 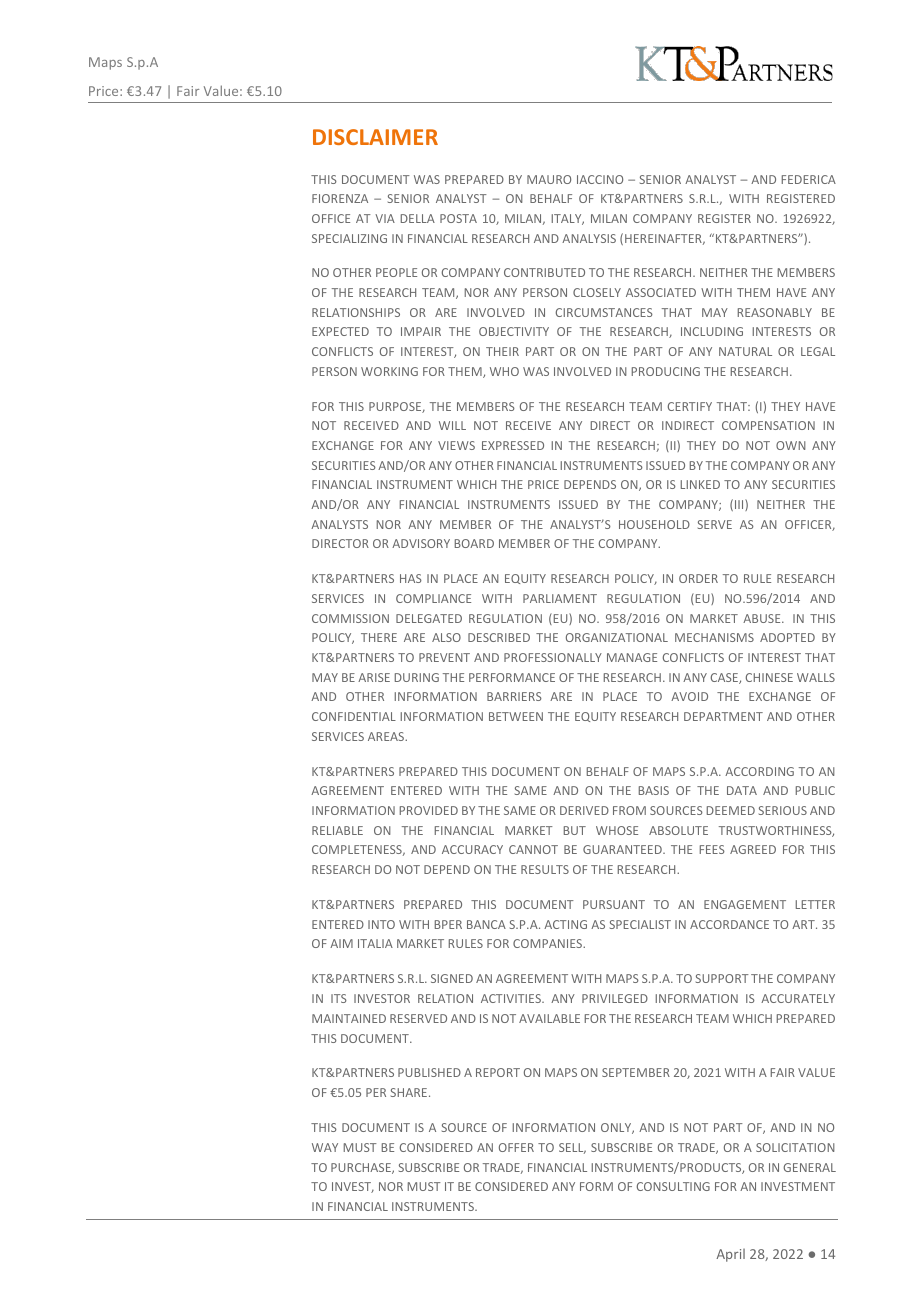 What do you see at coordinates (809, 179) in the screenshot?
I see `FEDERICA` at bounding box center [809, 179].
